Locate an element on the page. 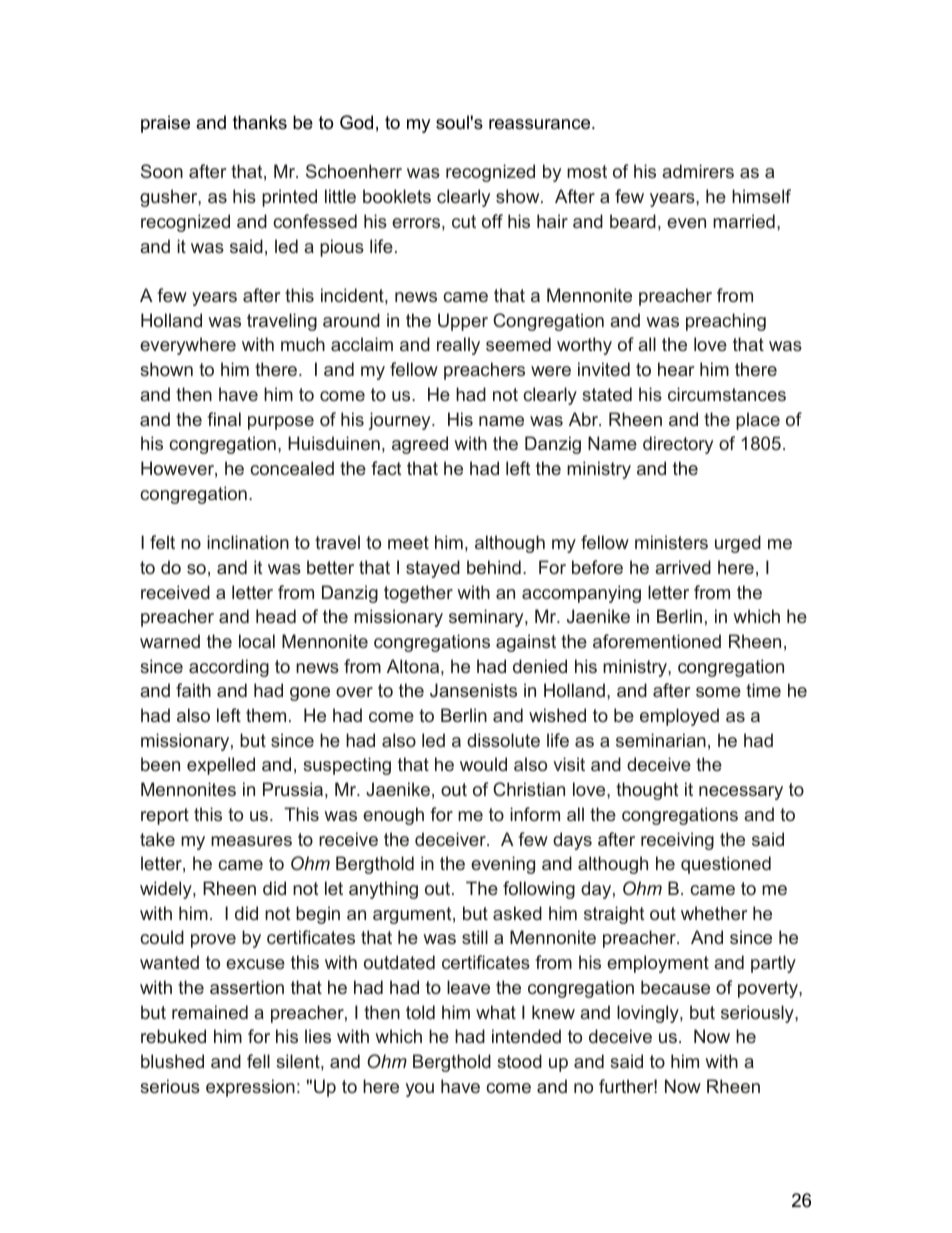 The image size is (952, 1233). reassurance is located at coordinates (541, 124).
